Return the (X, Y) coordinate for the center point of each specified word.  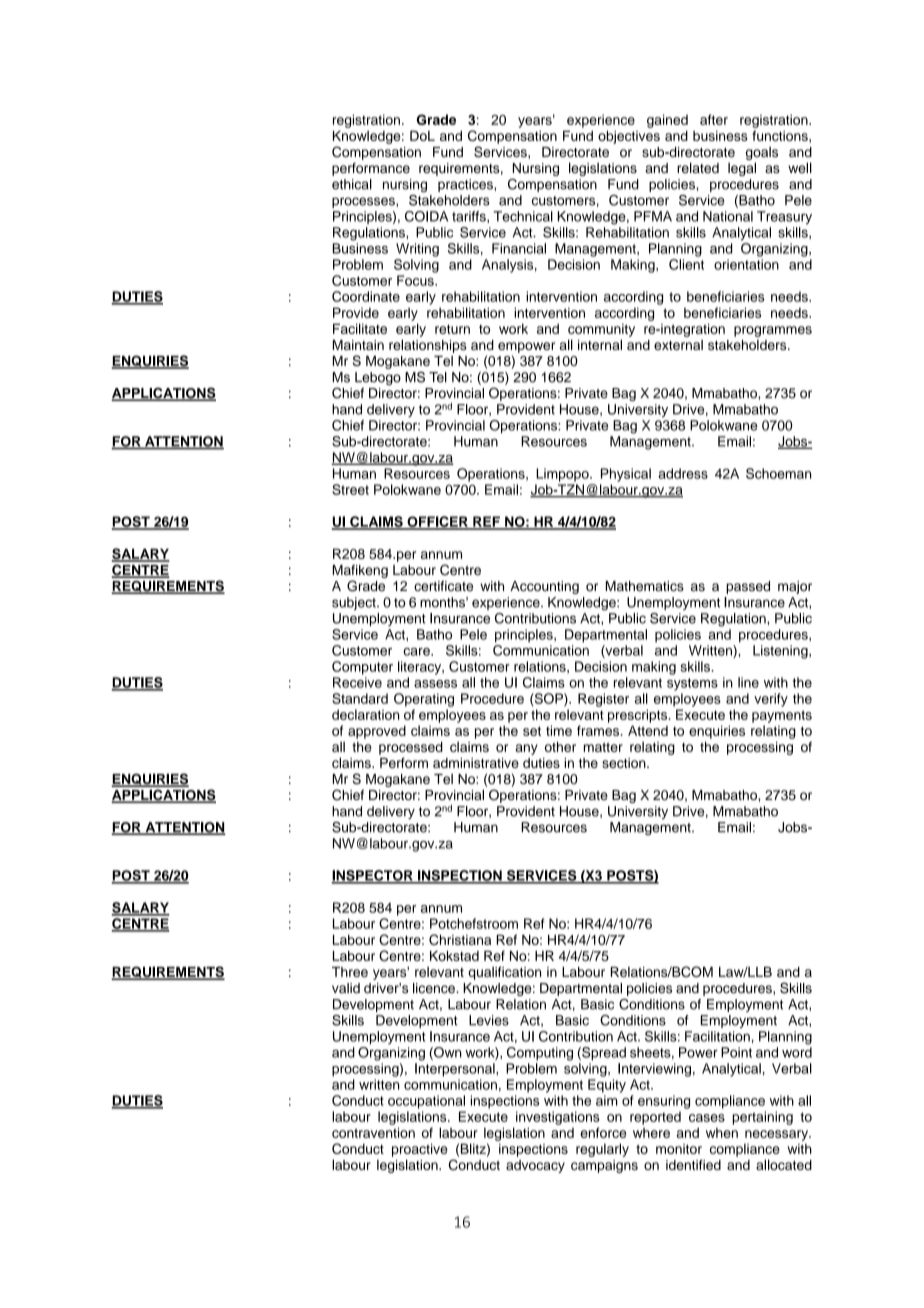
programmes (773, 331)
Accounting (544, 587)
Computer (362, 668)
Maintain (358, 345)
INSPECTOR (373, 876)
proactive (420, 1150)
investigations (558, 1118)
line (748, 682)
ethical (352, 184)
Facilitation (717, 1036)
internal (600, 344)
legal (742, 169)
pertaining (763, 1118)
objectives (629, 137)
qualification (504, 973)
